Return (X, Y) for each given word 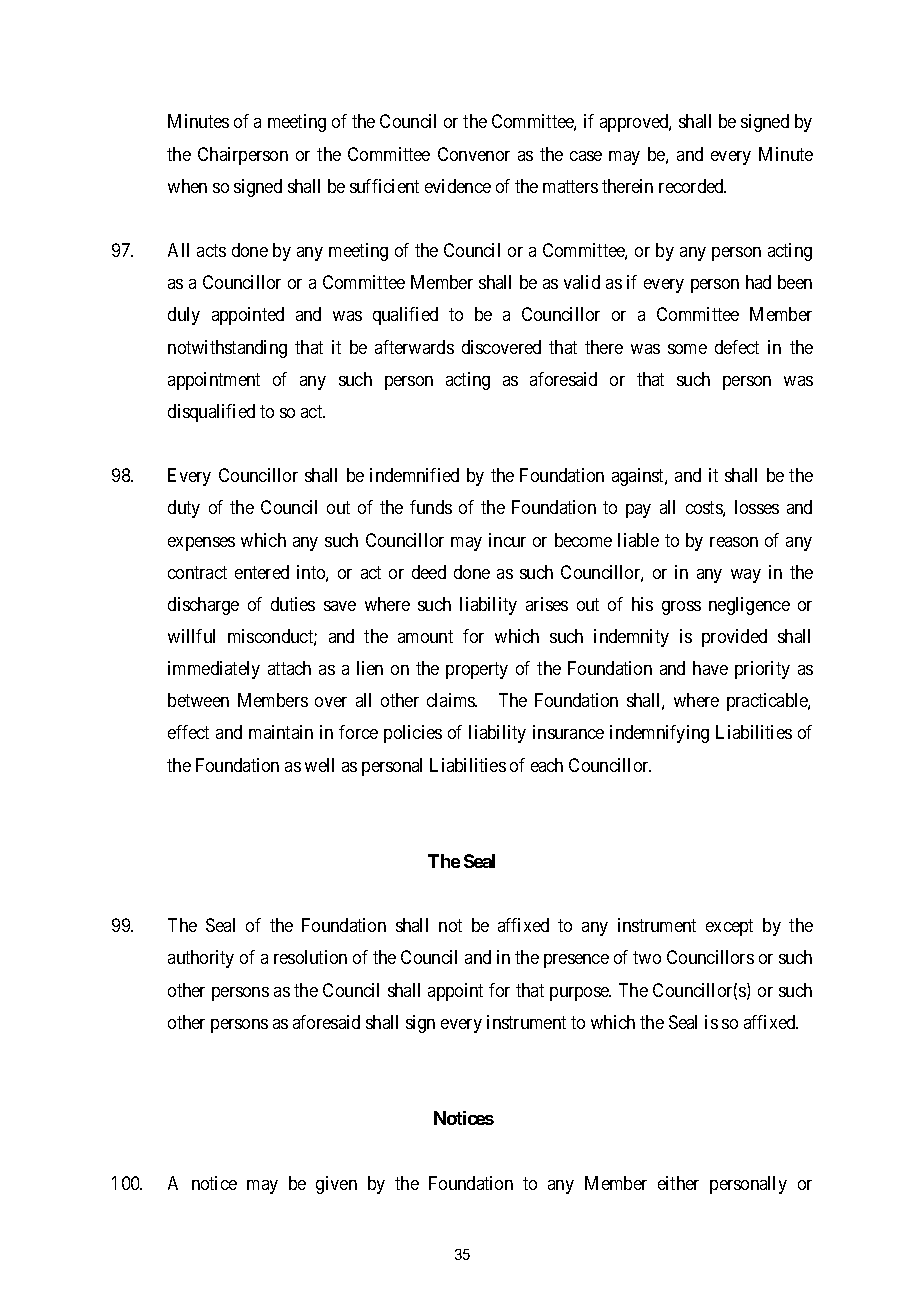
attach (289, 668)
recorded (692, 186)
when (187, 186)
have (710, 668)
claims (452, 700)
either (678, 1183)
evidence (458, 186)
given (336, 1185)
